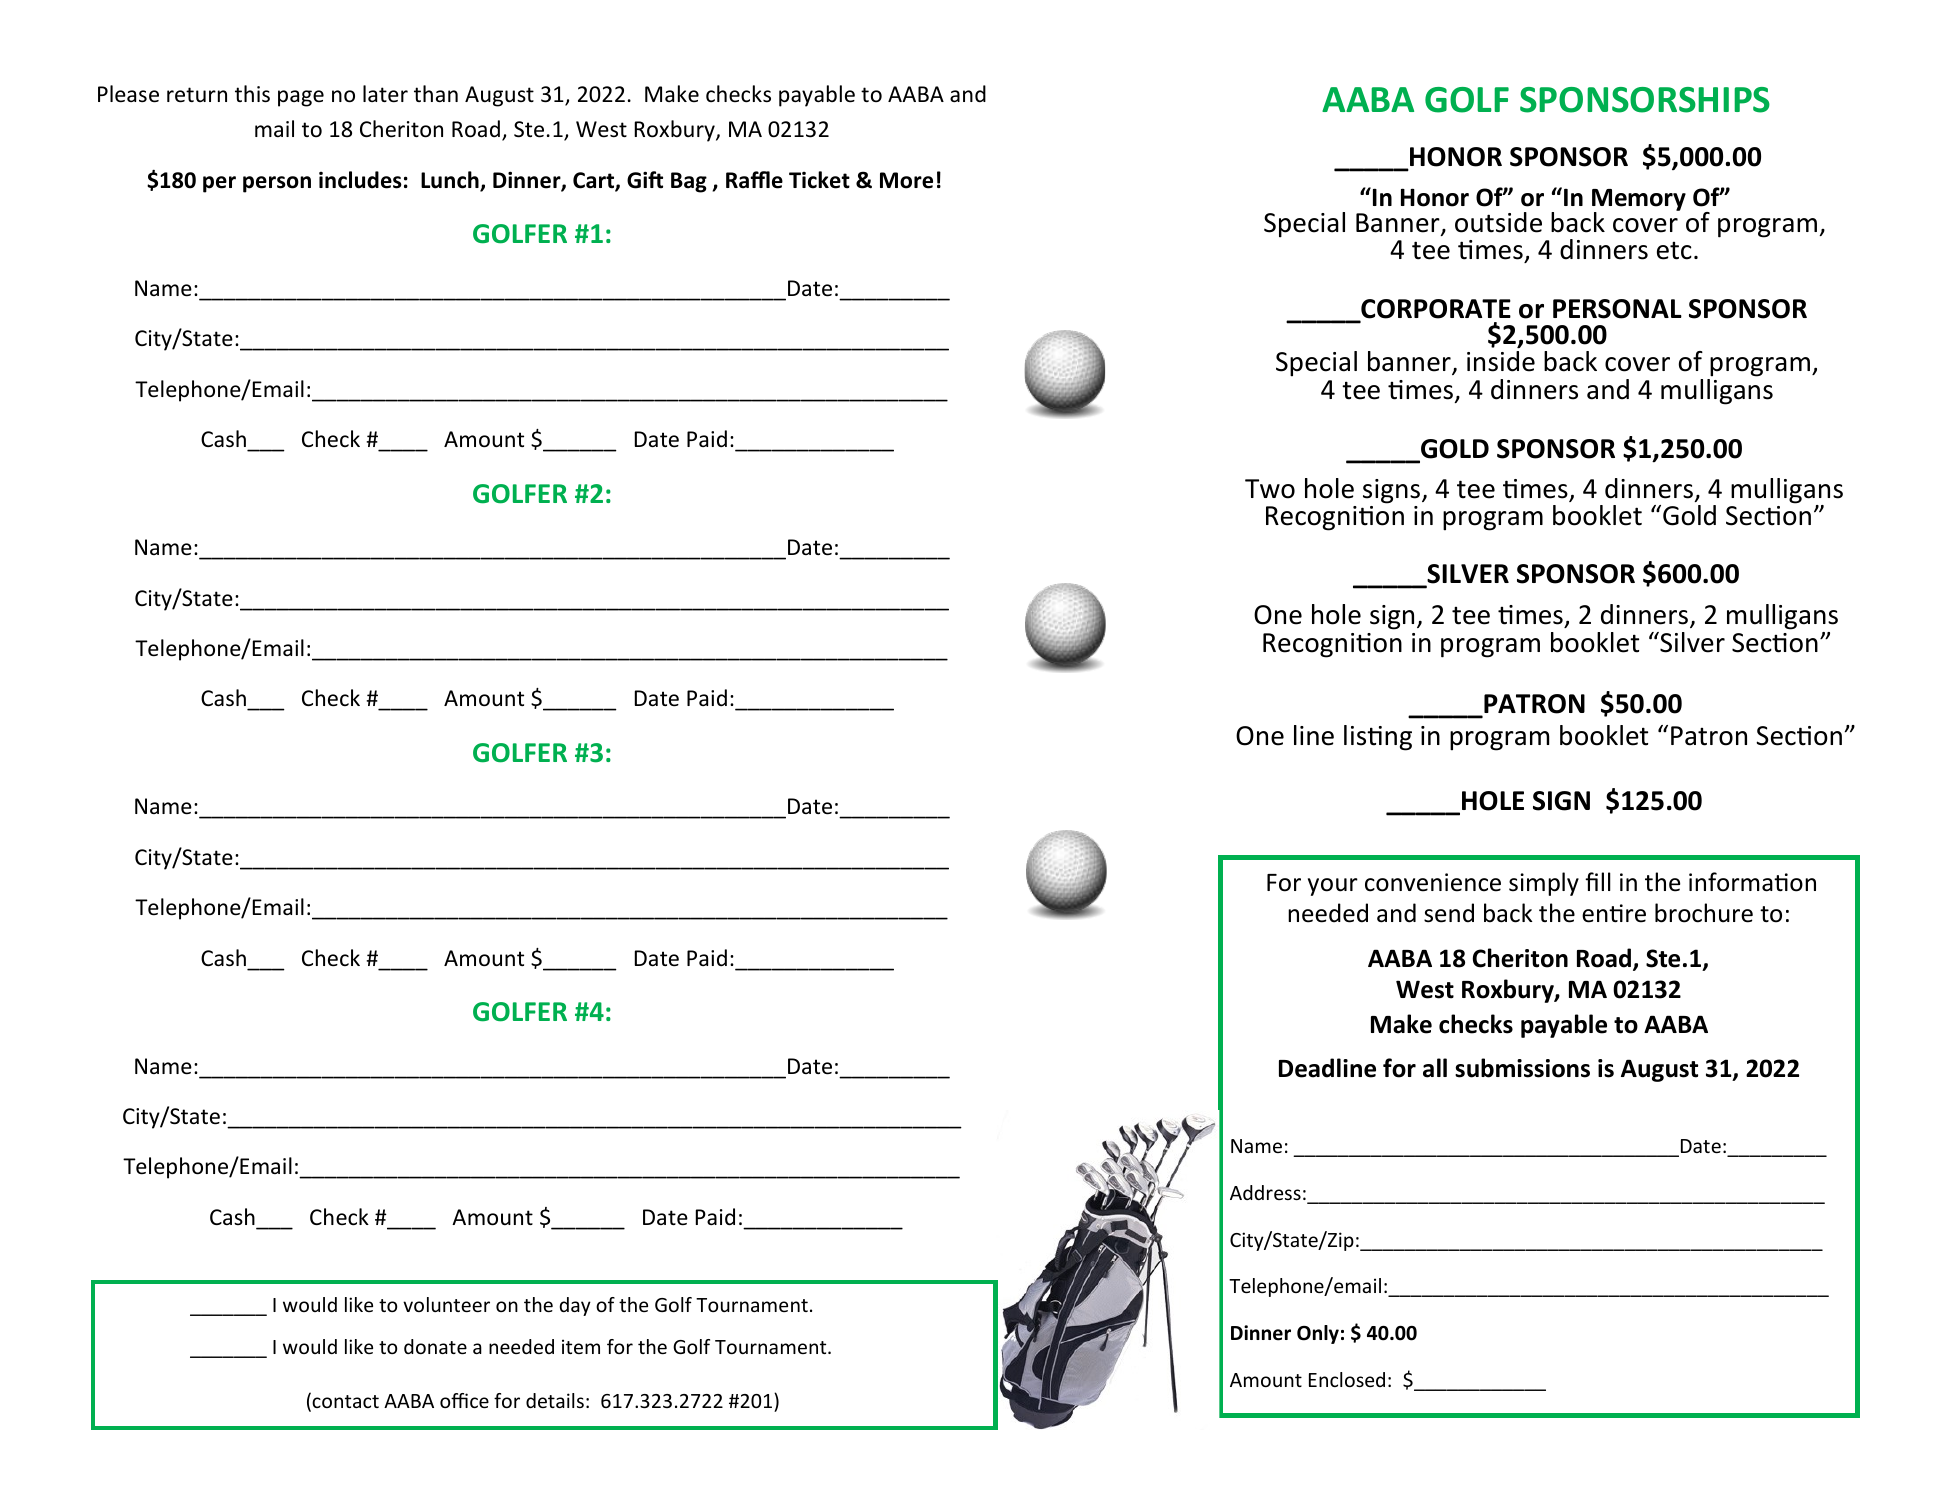 Image resolution: width=1946 pixels, height=1503 pixels. Describe the element at coordinates (1639, 201) in the page. I see `Memory` at that location.
